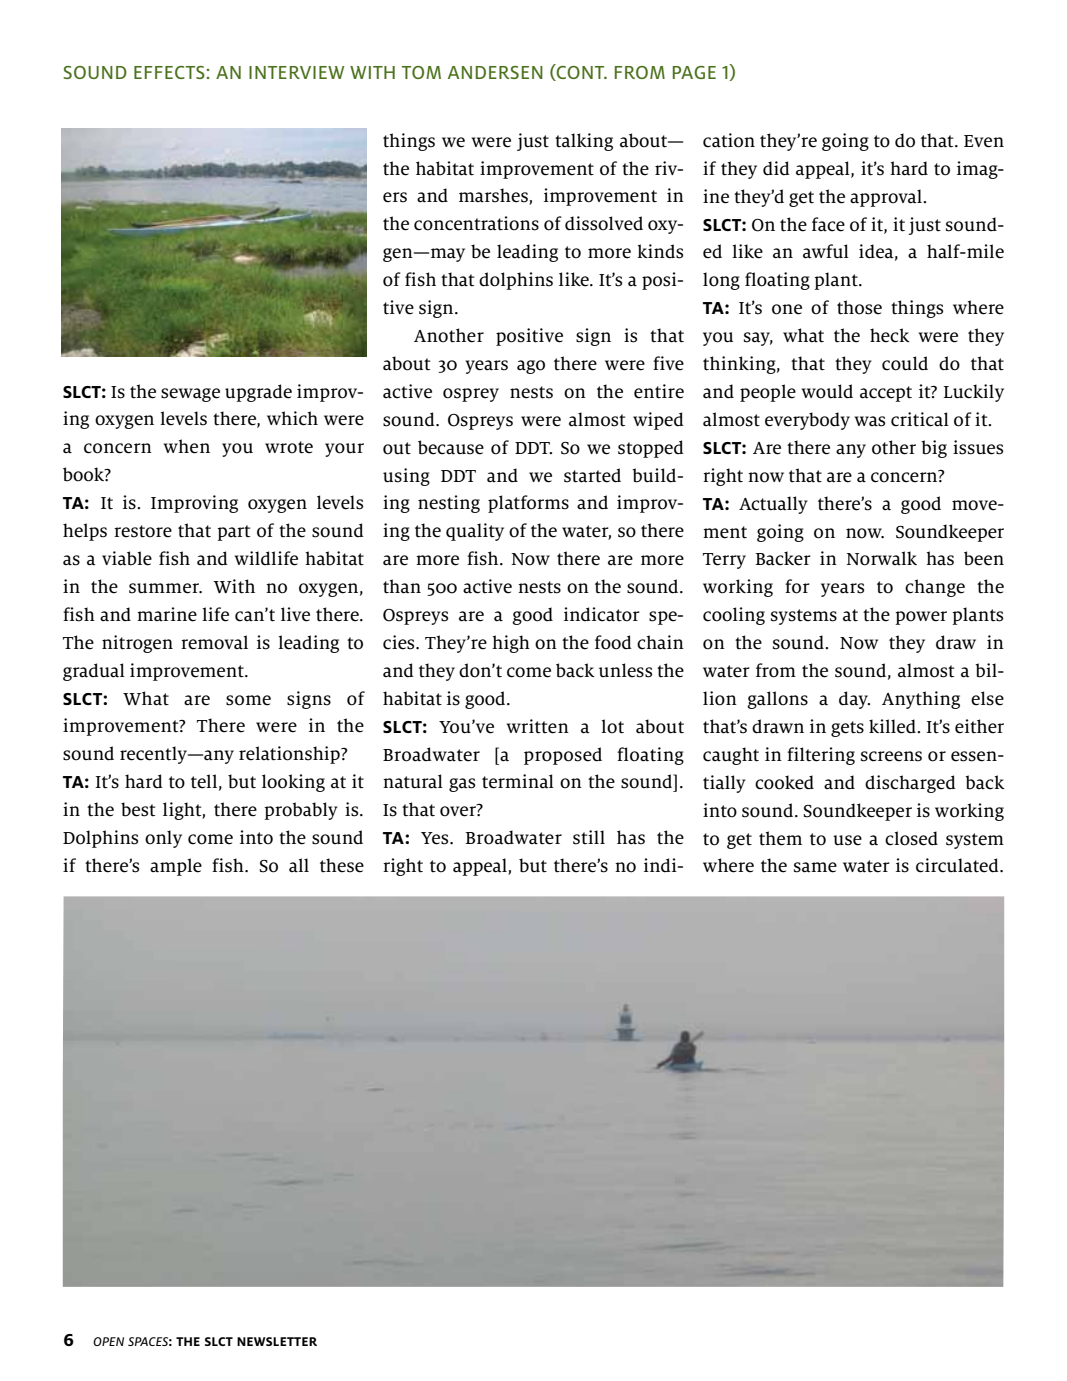 The height and width of the page is (1381, 1067). What do you see at coordinates (815, 867) in the page?
I see `same` at bounding box center [815, 867].
